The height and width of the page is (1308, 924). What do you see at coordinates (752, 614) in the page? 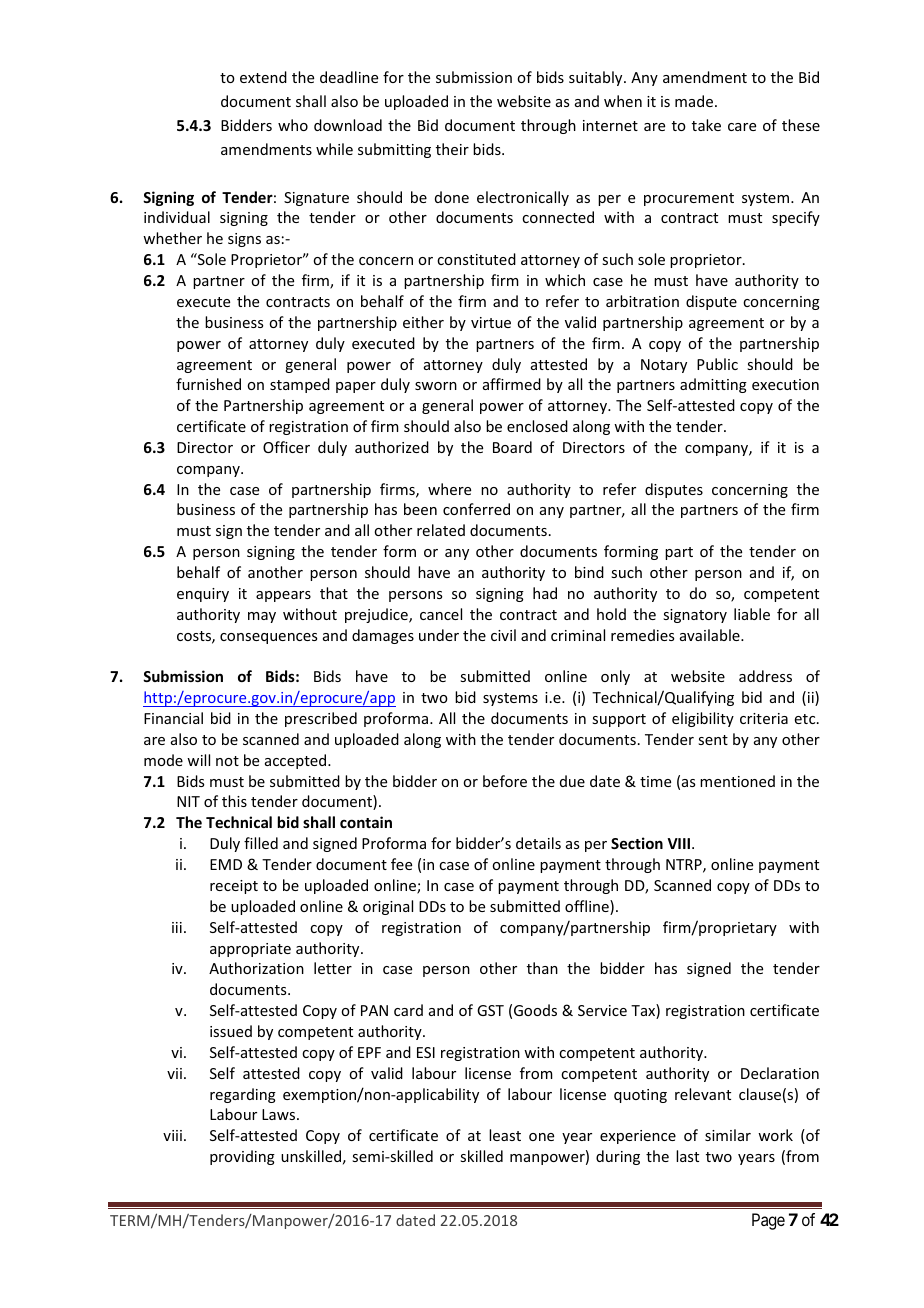
I see `liable` at bounding box center [752, 614].
